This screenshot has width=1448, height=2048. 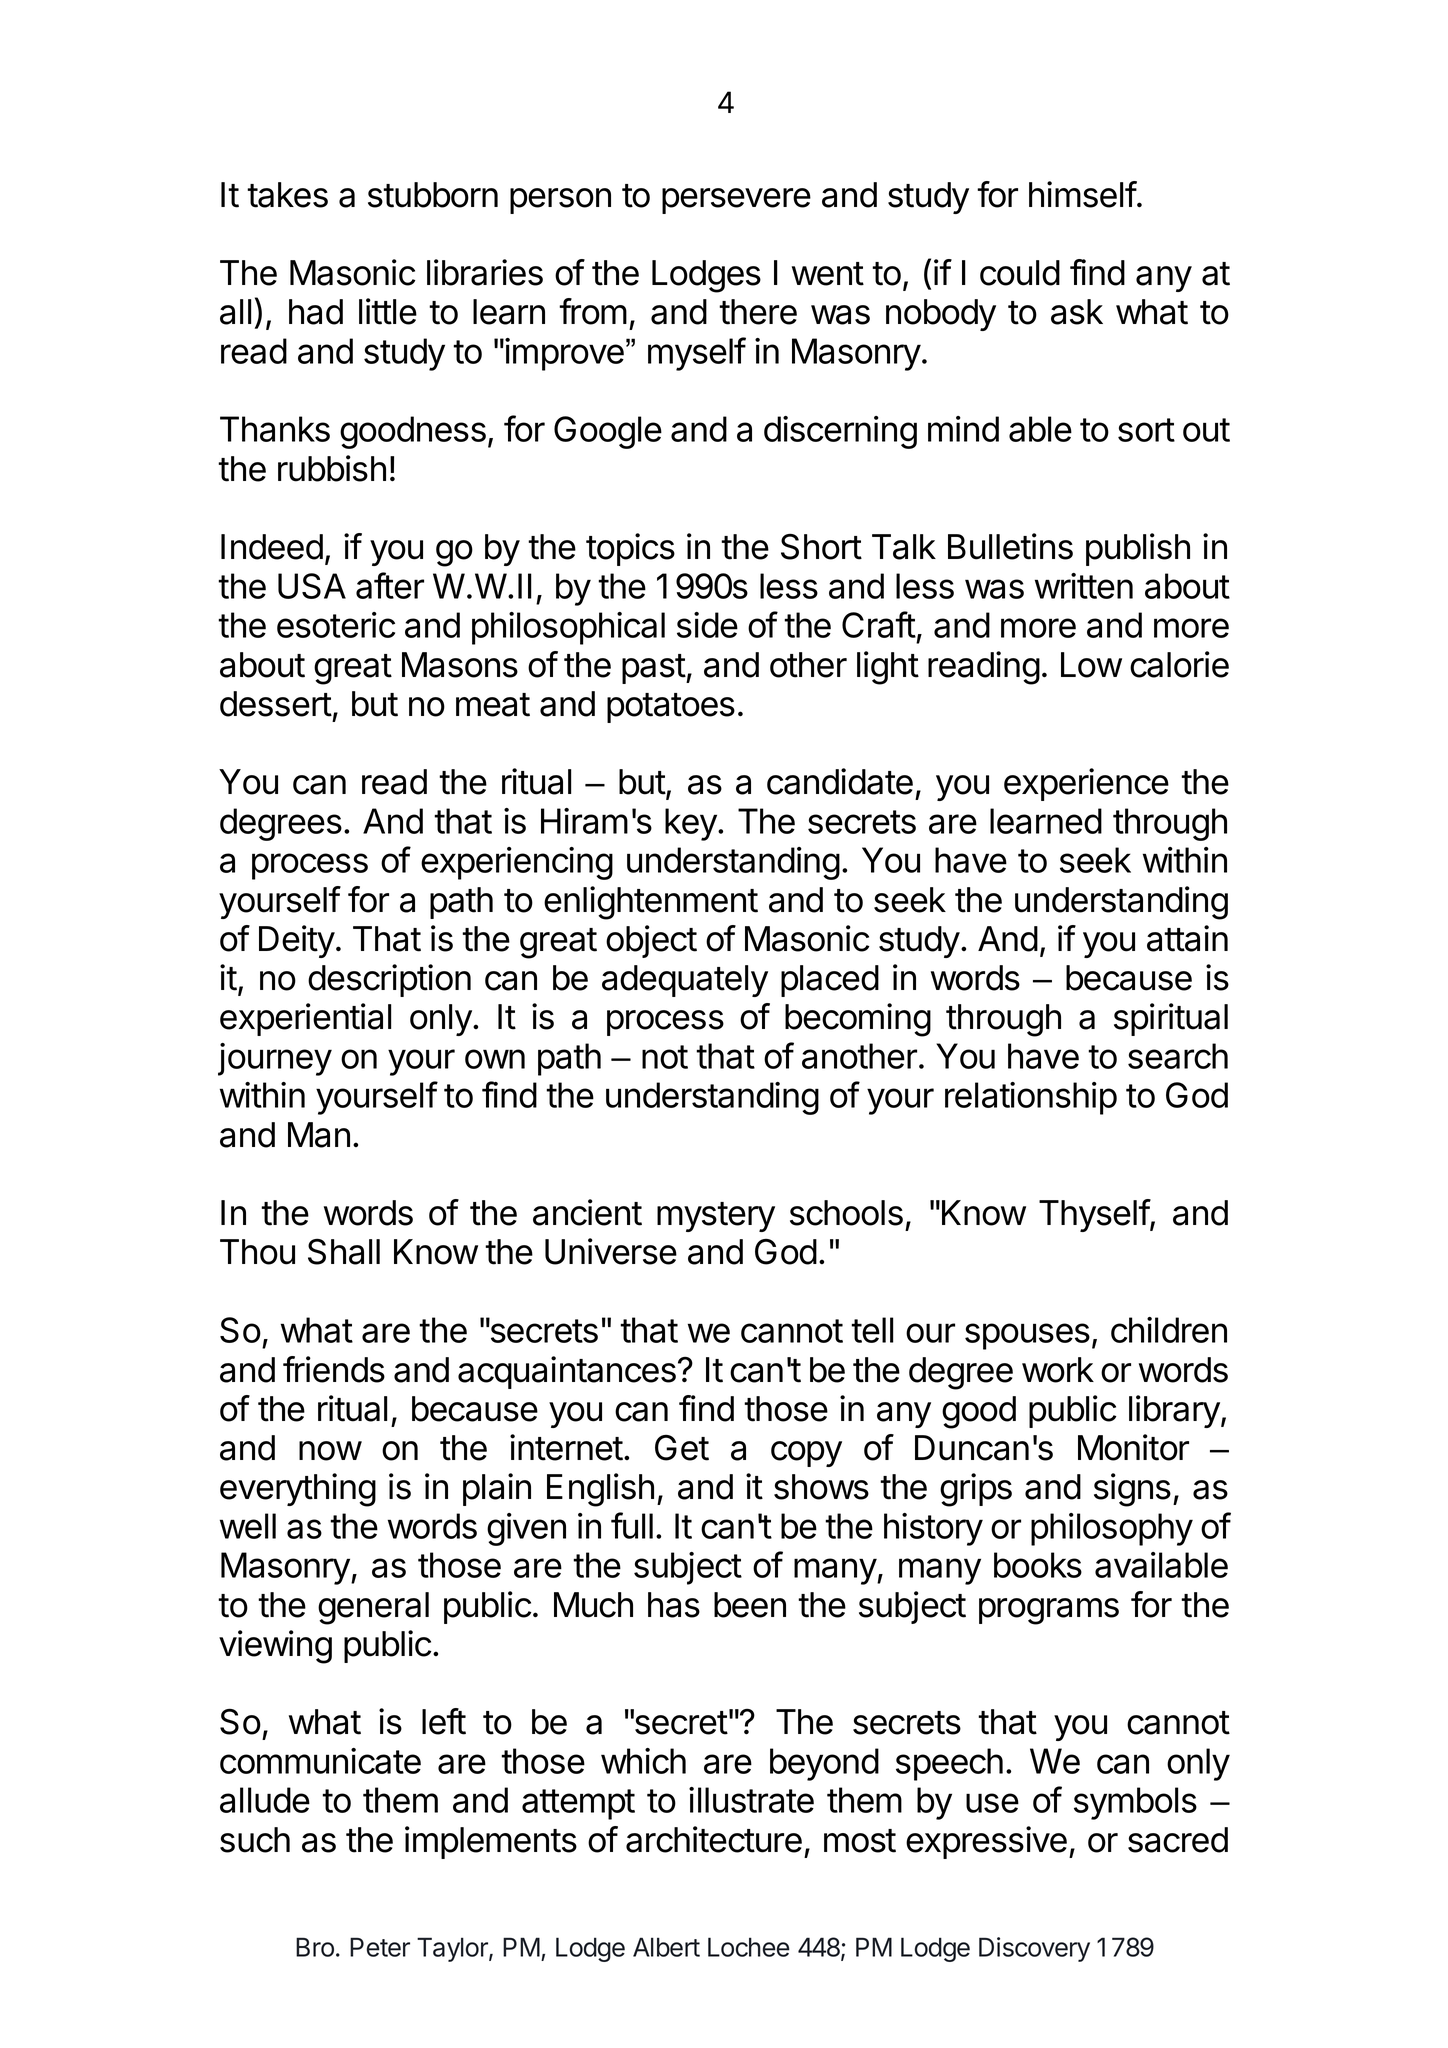 I want to click on signs, so click(x=1132, y=1490).
